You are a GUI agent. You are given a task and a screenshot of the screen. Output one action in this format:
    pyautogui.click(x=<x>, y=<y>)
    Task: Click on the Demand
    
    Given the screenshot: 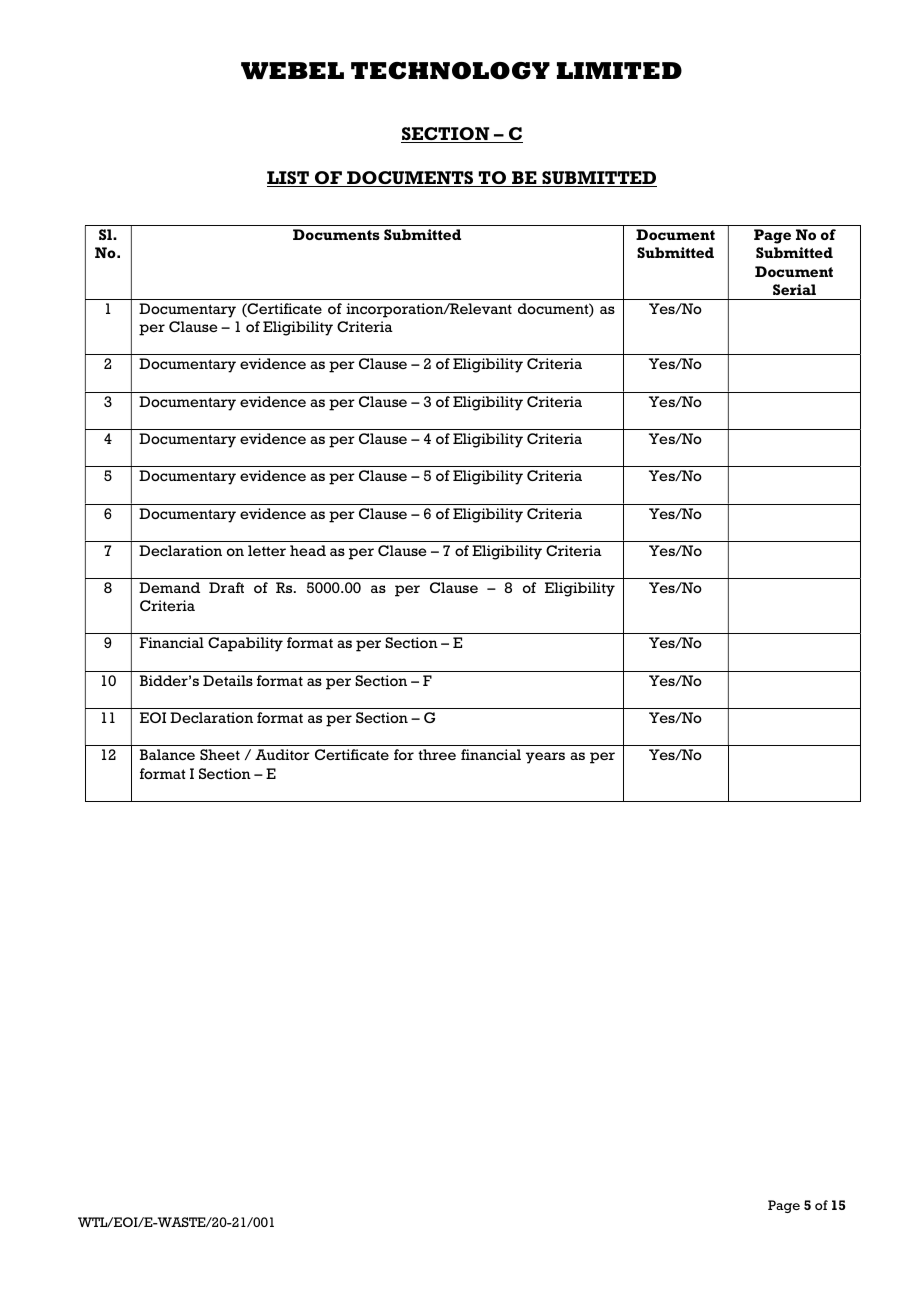 What is the action you would take?
    pyautogui.click(x=169, y=587)
